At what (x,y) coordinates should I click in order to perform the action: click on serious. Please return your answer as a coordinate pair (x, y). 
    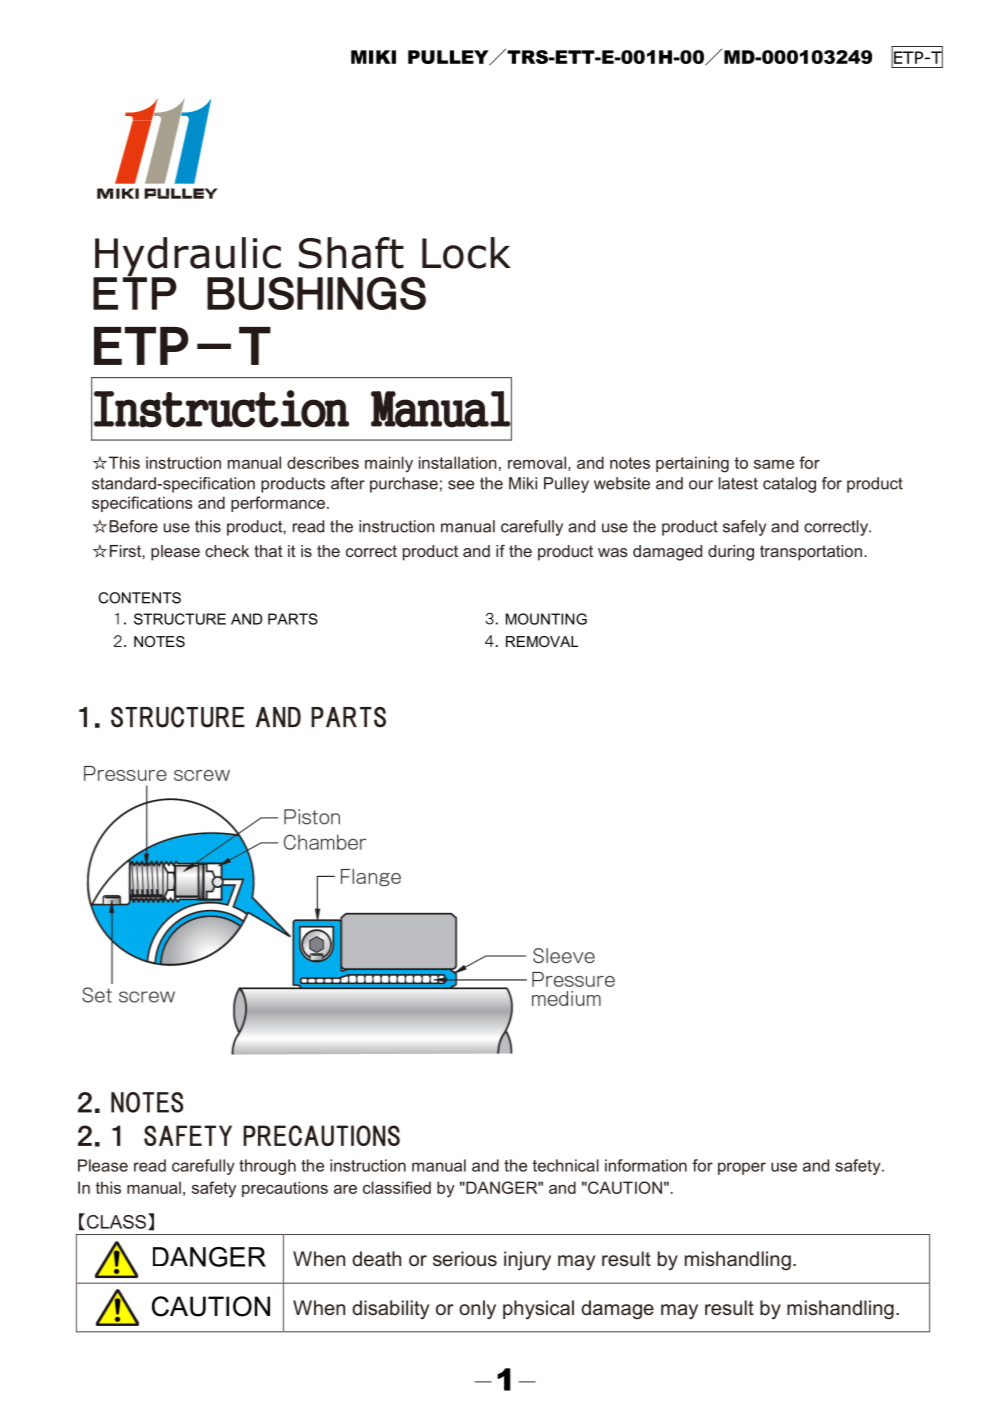
    Looking at the image, I should click on (465, 1258).
